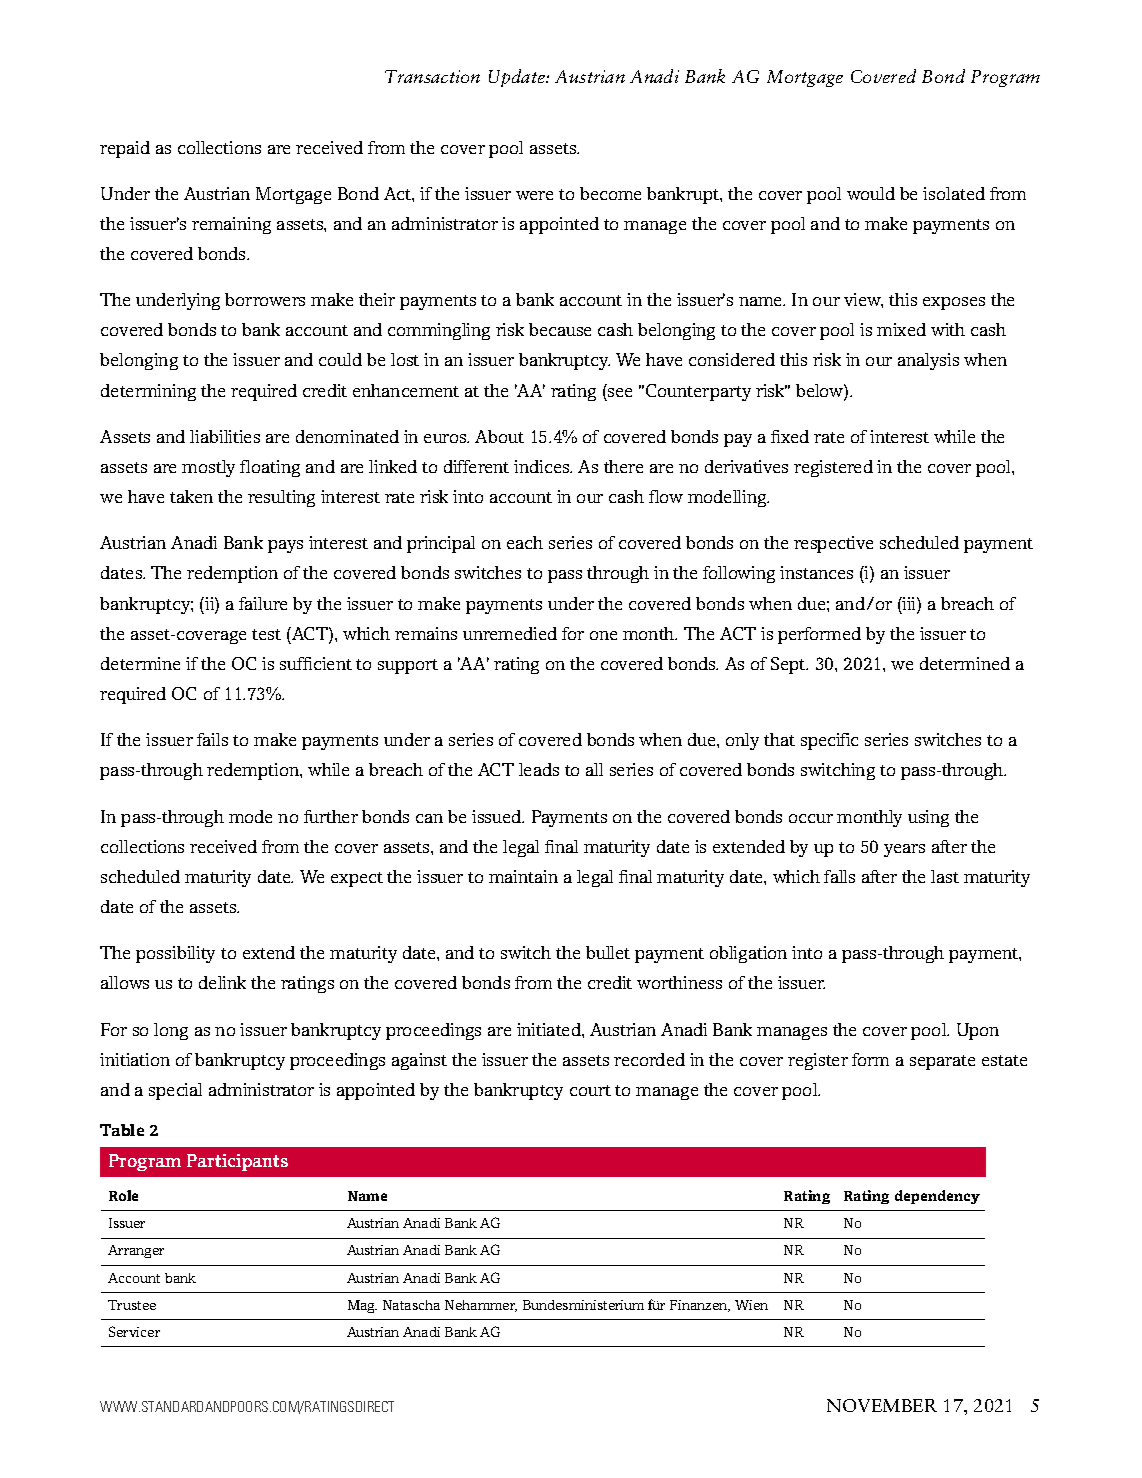  What do you see at coordinates (125, 149) in the screenshot?
I see `repaid` at bounding box center [125, 149].
